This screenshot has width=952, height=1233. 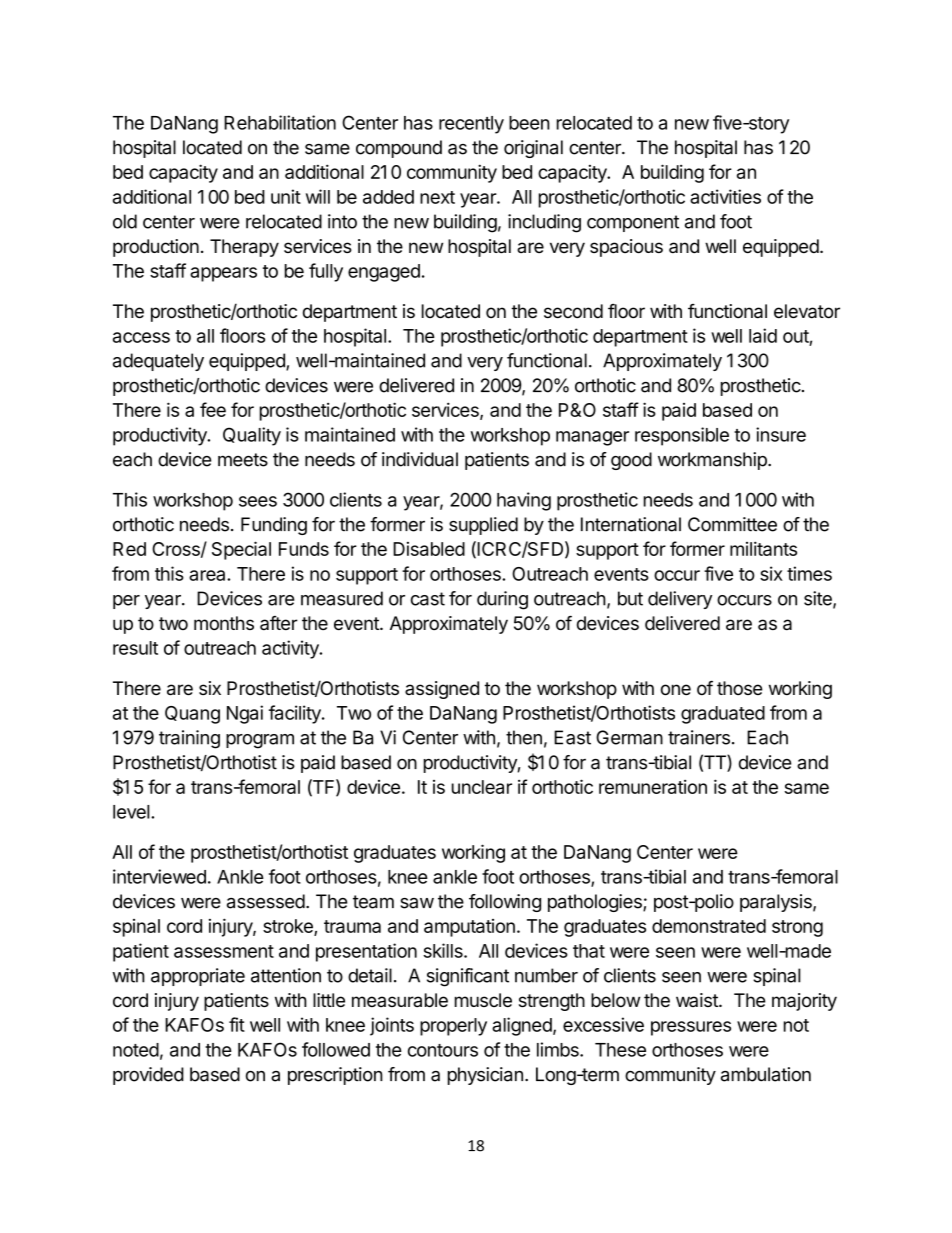 I want to click on laid, so click(x=763, y=335).
